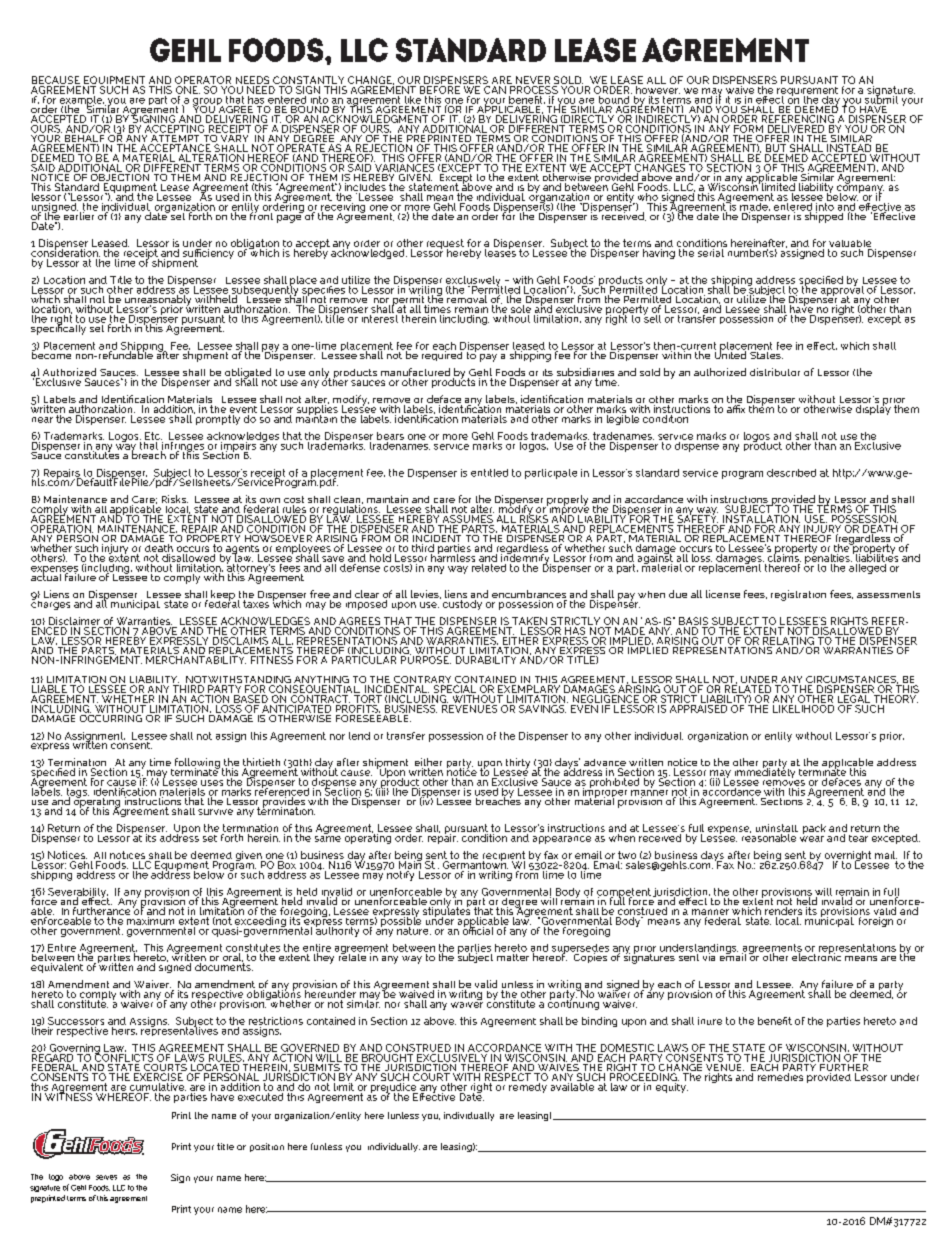  I want to click on Etc, so click(153, 436).
